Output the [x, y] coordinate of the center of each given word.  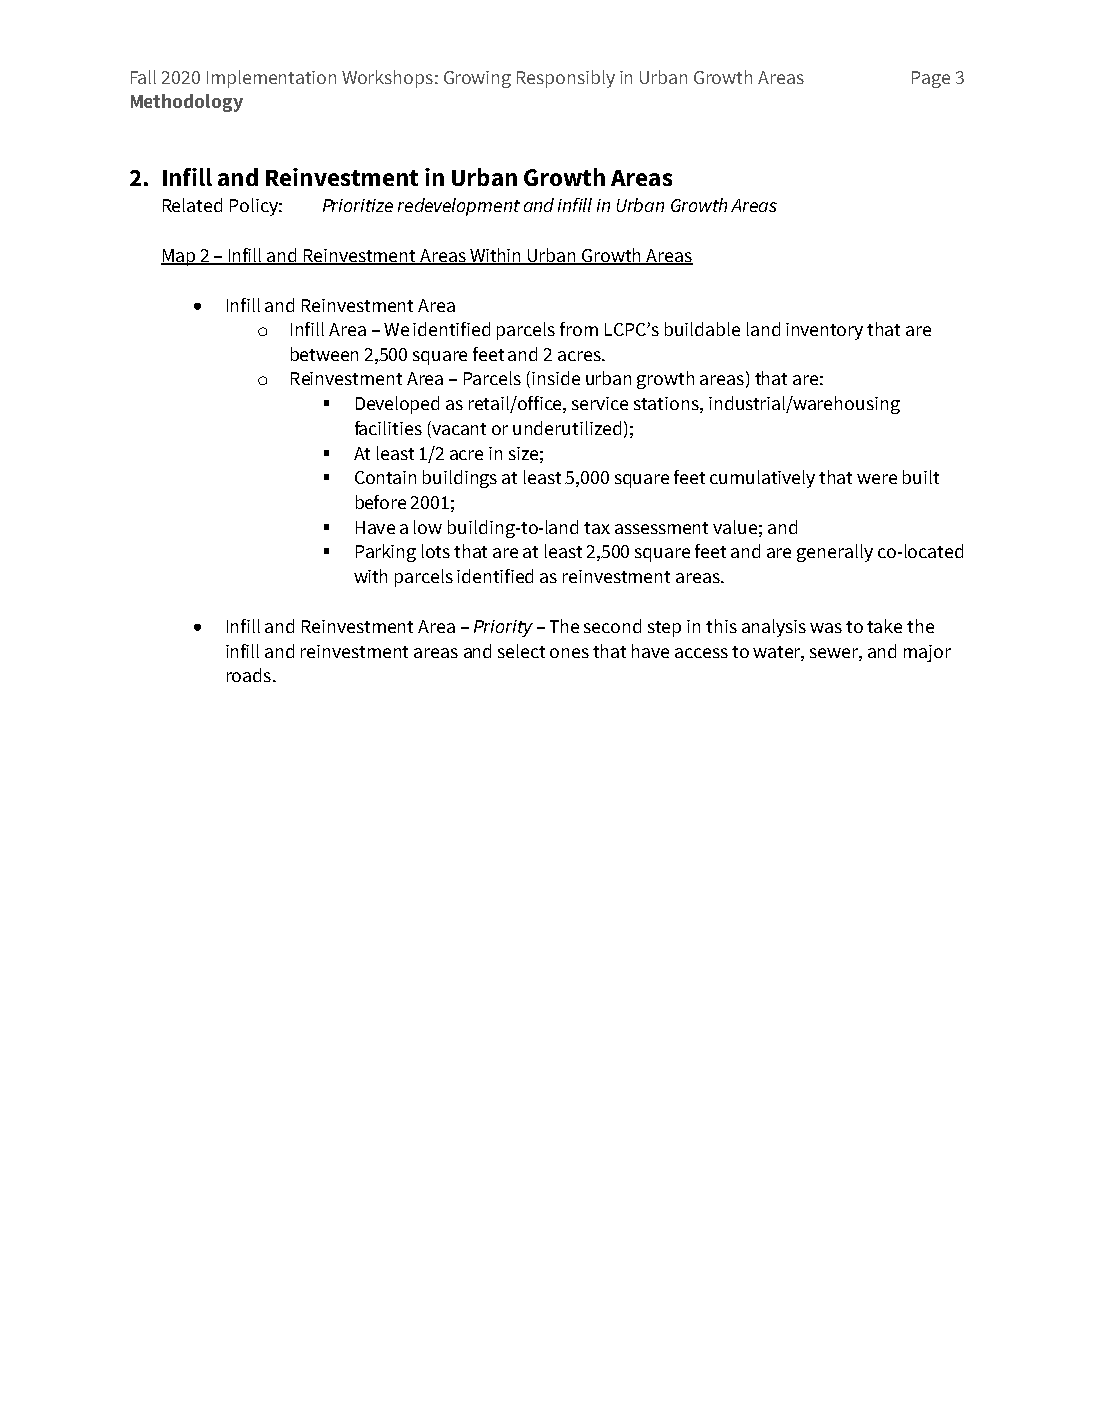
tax [597, 528]
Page [931, 79]
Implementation [271, 79]
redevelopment [459, 207]
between [324, 354]
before [381, 502]
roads [250, 675]
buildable [702, 329]
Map [179, 257]
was [826, 628]
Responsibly [566, 79]
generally [835, 553]
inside [556, 378]
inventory [824, 331]
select [521, 651]
